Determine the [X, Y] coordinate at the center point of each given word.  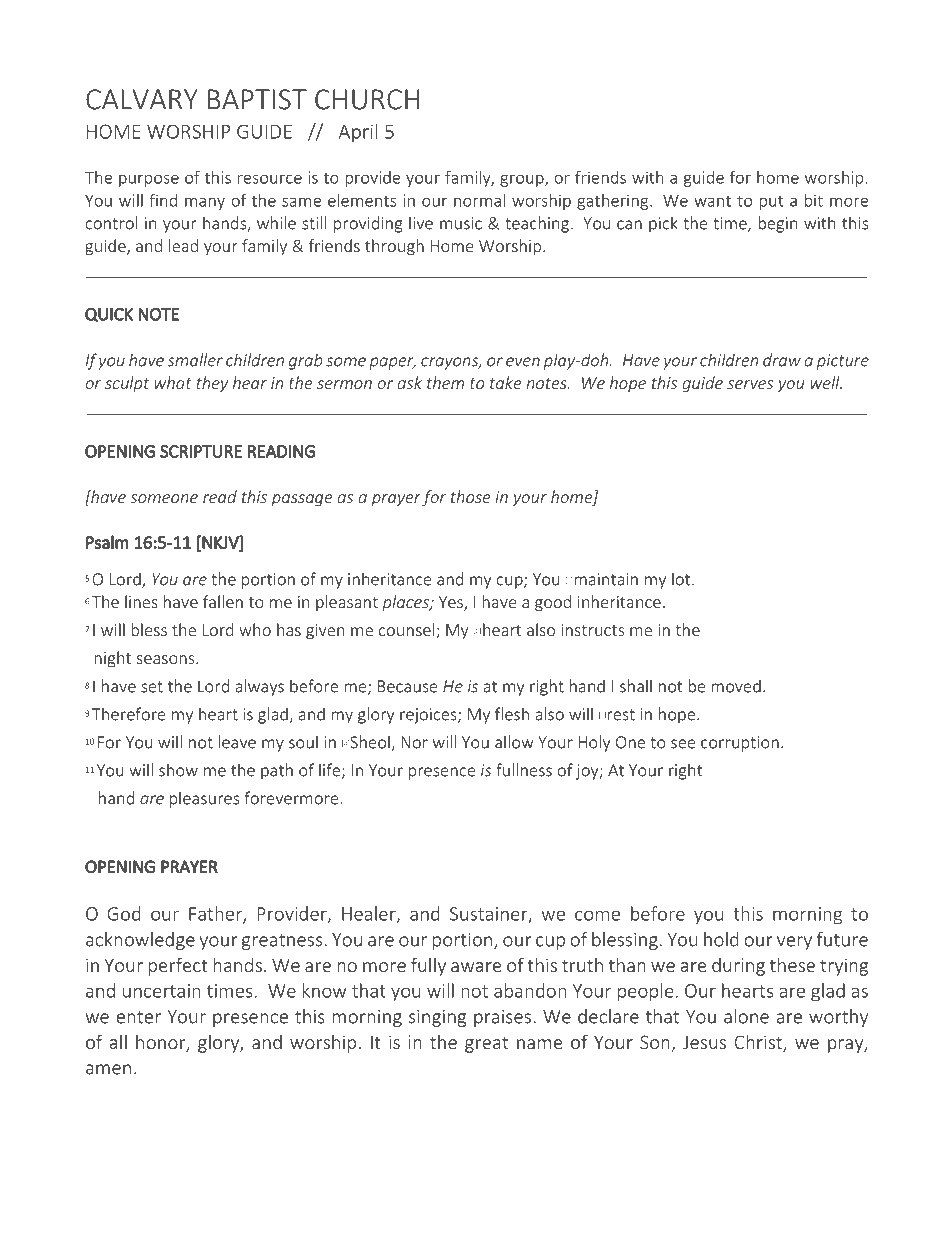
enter [139, 1017]
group [523, 180]
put [771, 202]
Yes [452, 603]
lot [682, 579]
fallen [223, 601]
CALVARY [142, 99]
